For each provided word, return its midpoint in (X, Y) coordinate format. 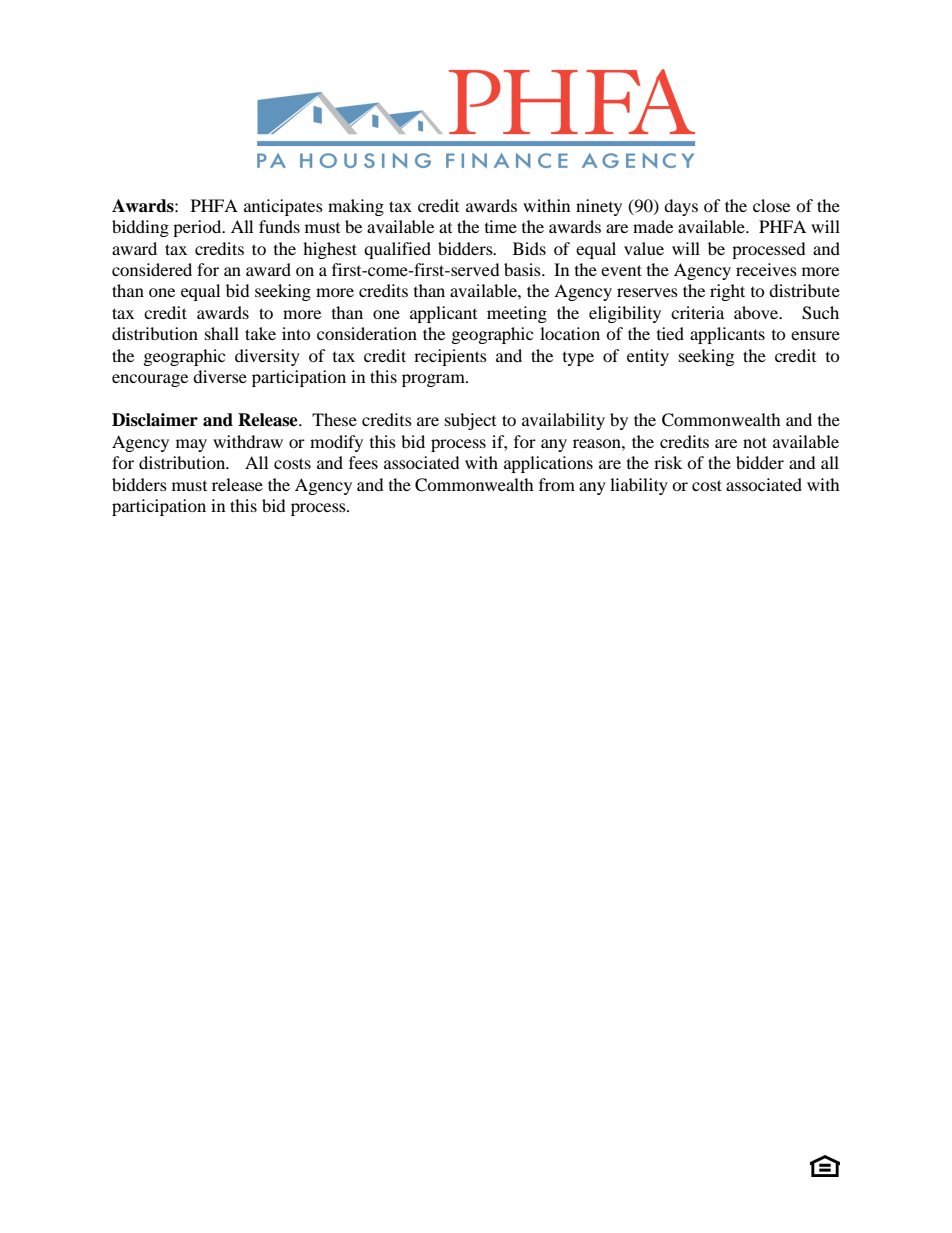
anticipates (283, 207)
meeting (517, 314)
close (771, 205)
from (557, 484)
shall (222, 333)
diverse (220, 376)
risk (668, 462)
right (727, 292)
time (501, 226)
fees (363, 462)
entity (648, 357)
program (434, 380)
